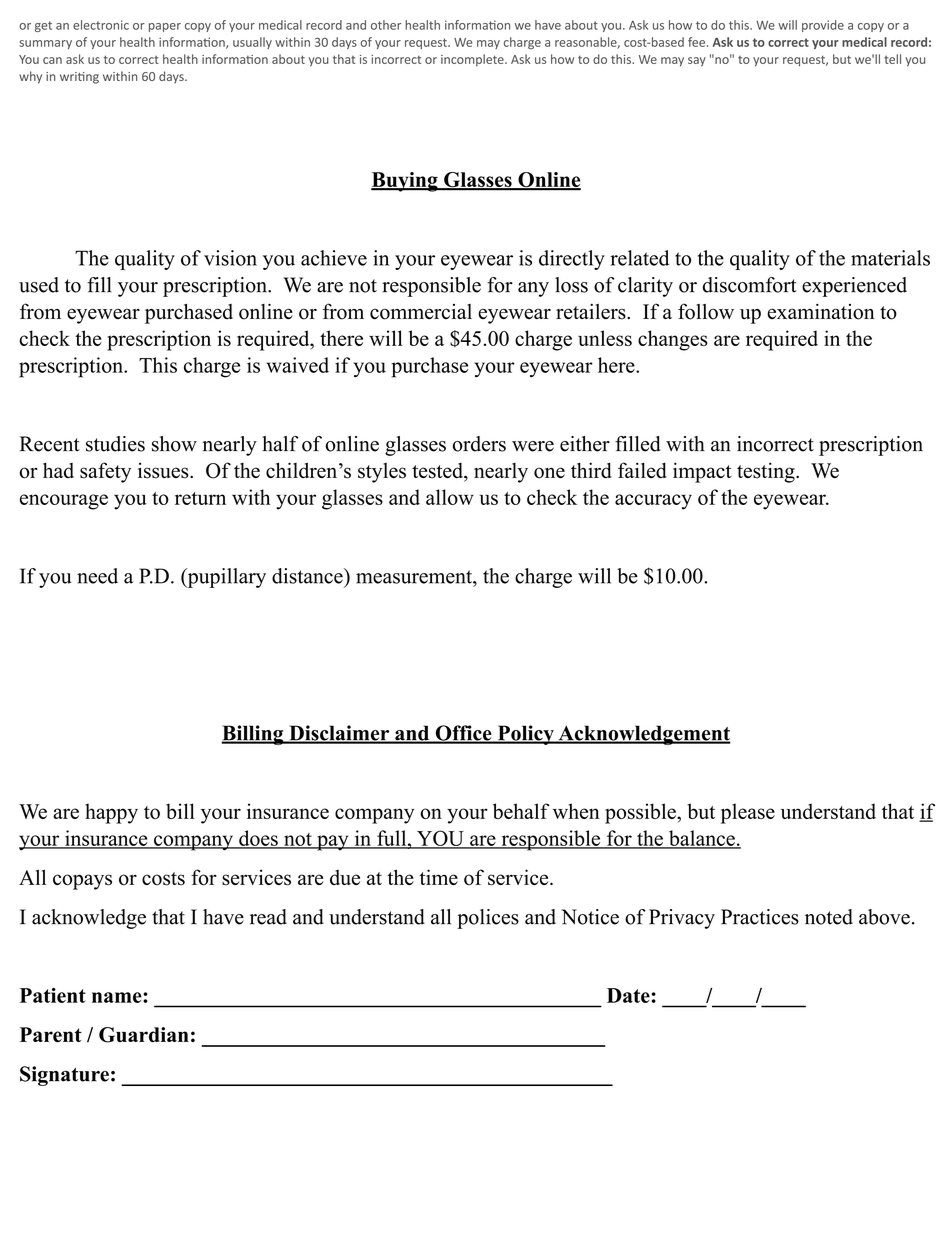 The image size is (952, 1233). What do you see at coordinates (165, 27) in the image?
I see `paper` at bounding box center [165, 27].
